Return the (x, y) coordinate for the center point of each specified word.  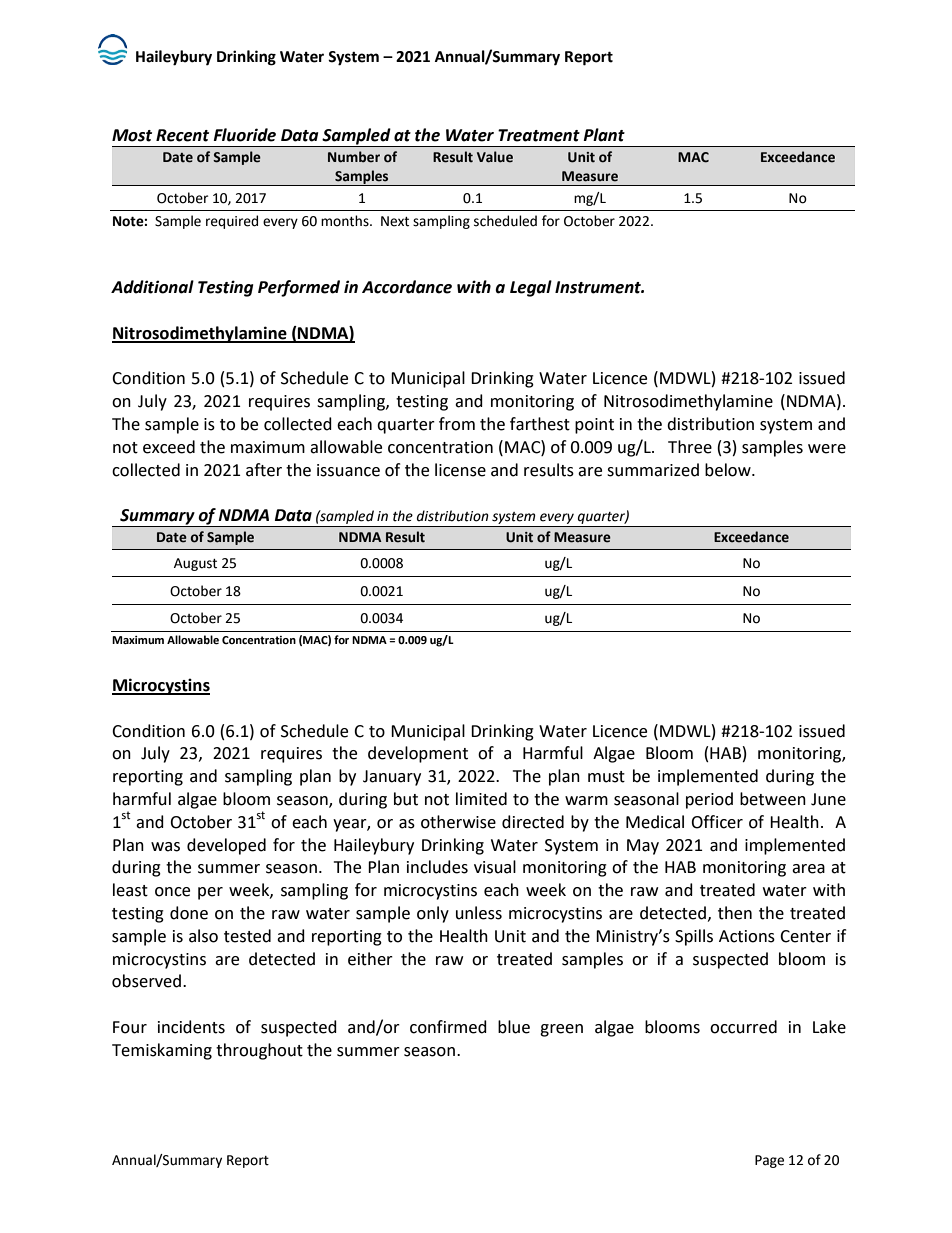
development (418, 754)
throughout (259, 1051)
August (195, 564)
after (264, 470)
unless (479, 913)
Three (690, 447)
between (773, 799)
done (189, 913)
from (457, 424)
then (735, 913)
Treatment (539, 135)
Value (495, 157)
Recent (182, 135)
